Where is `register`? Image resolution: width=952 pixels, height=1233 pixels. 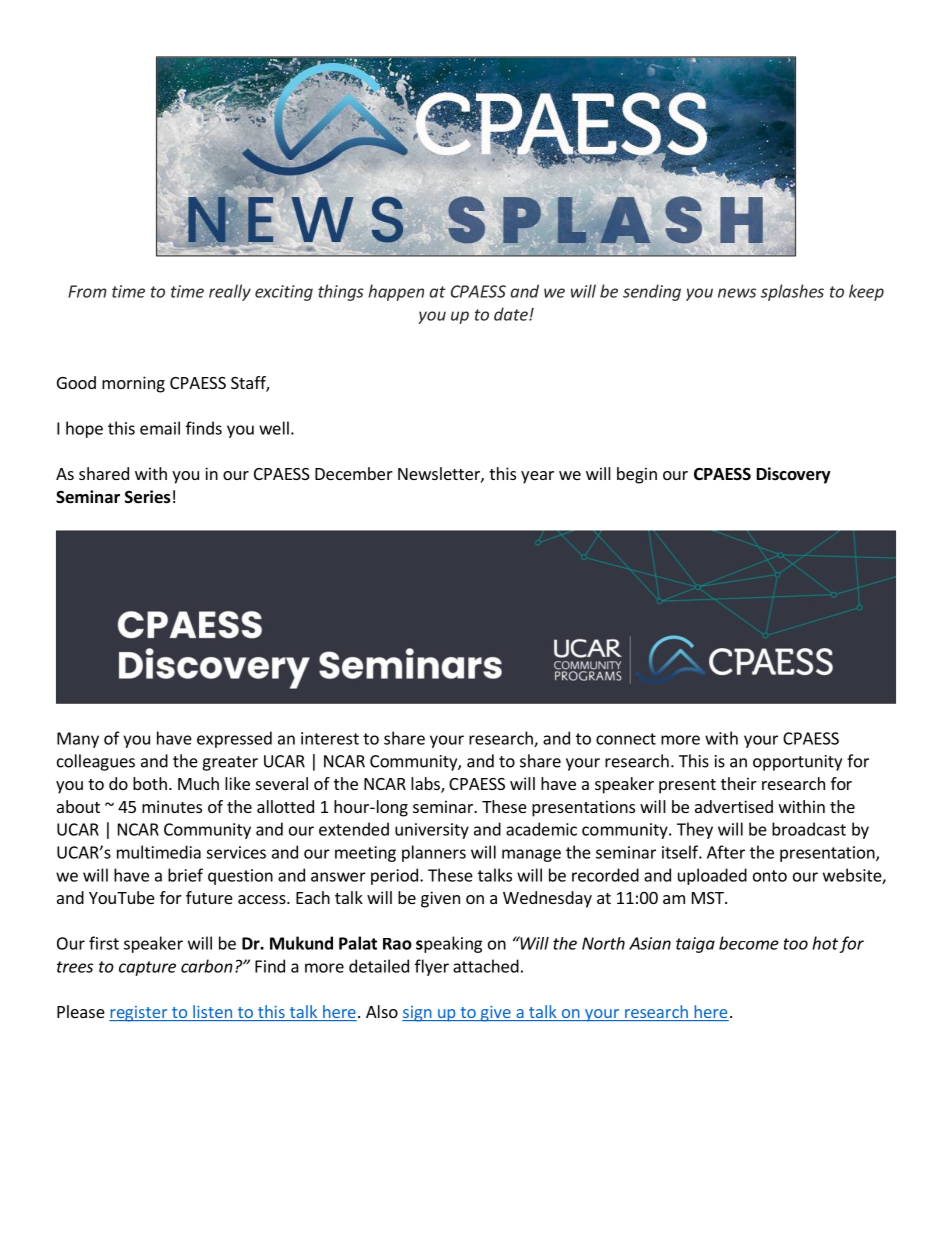
register is located at coordinates (139, 1014).
